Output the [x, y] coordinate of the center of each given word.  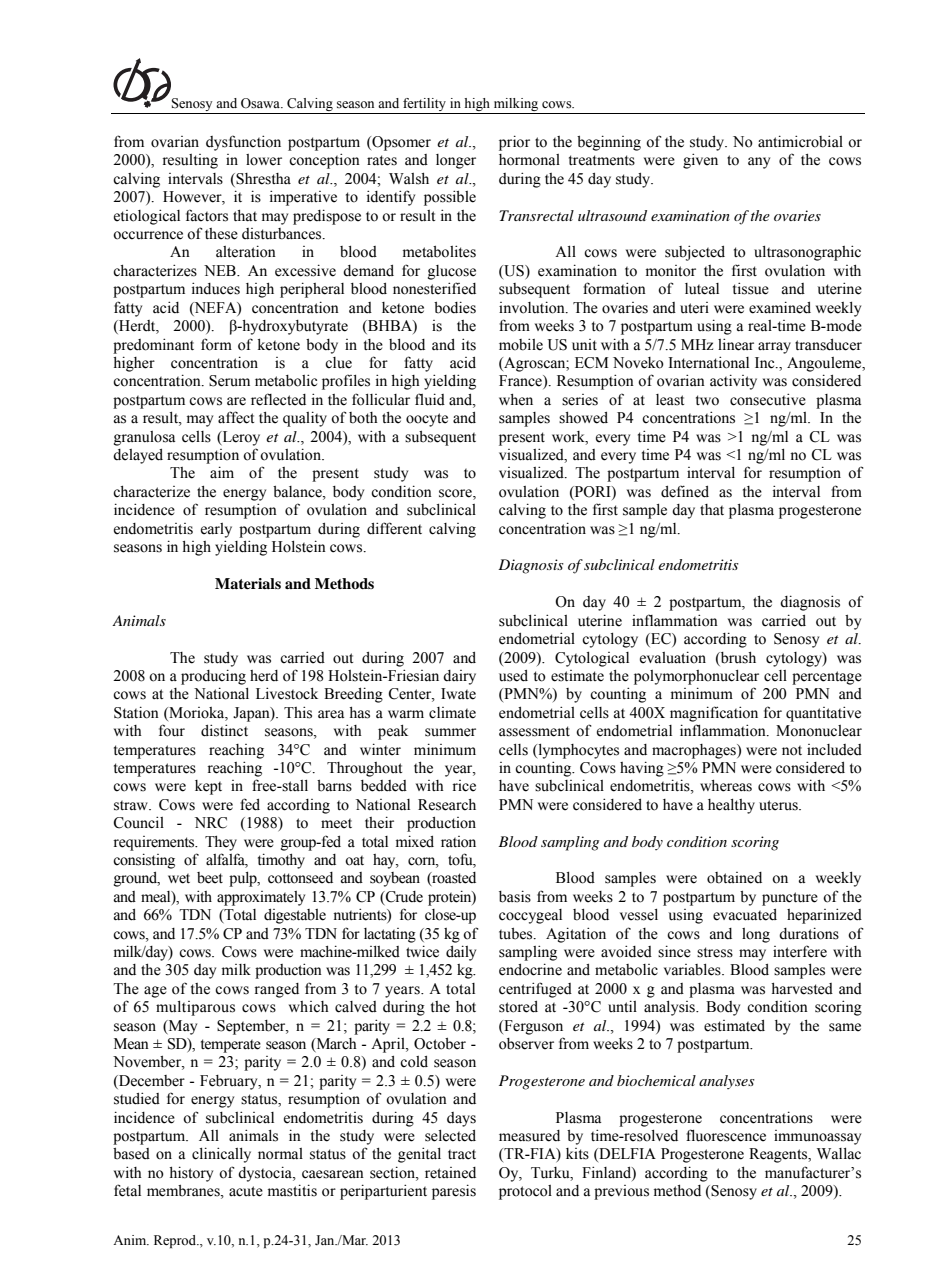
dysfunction [243, 143]
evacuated [745, 915]
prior [514, 143]
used [513, 676]
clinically [221, 1155]
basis [515, 896]
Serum [229, 381]
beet [210, 878]
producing [213, 677]
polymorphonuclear [696, 677]
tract [462, 1155]
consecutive [768, 399]
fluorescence [726, 1135]
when [516, 400]
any [759, 163]
